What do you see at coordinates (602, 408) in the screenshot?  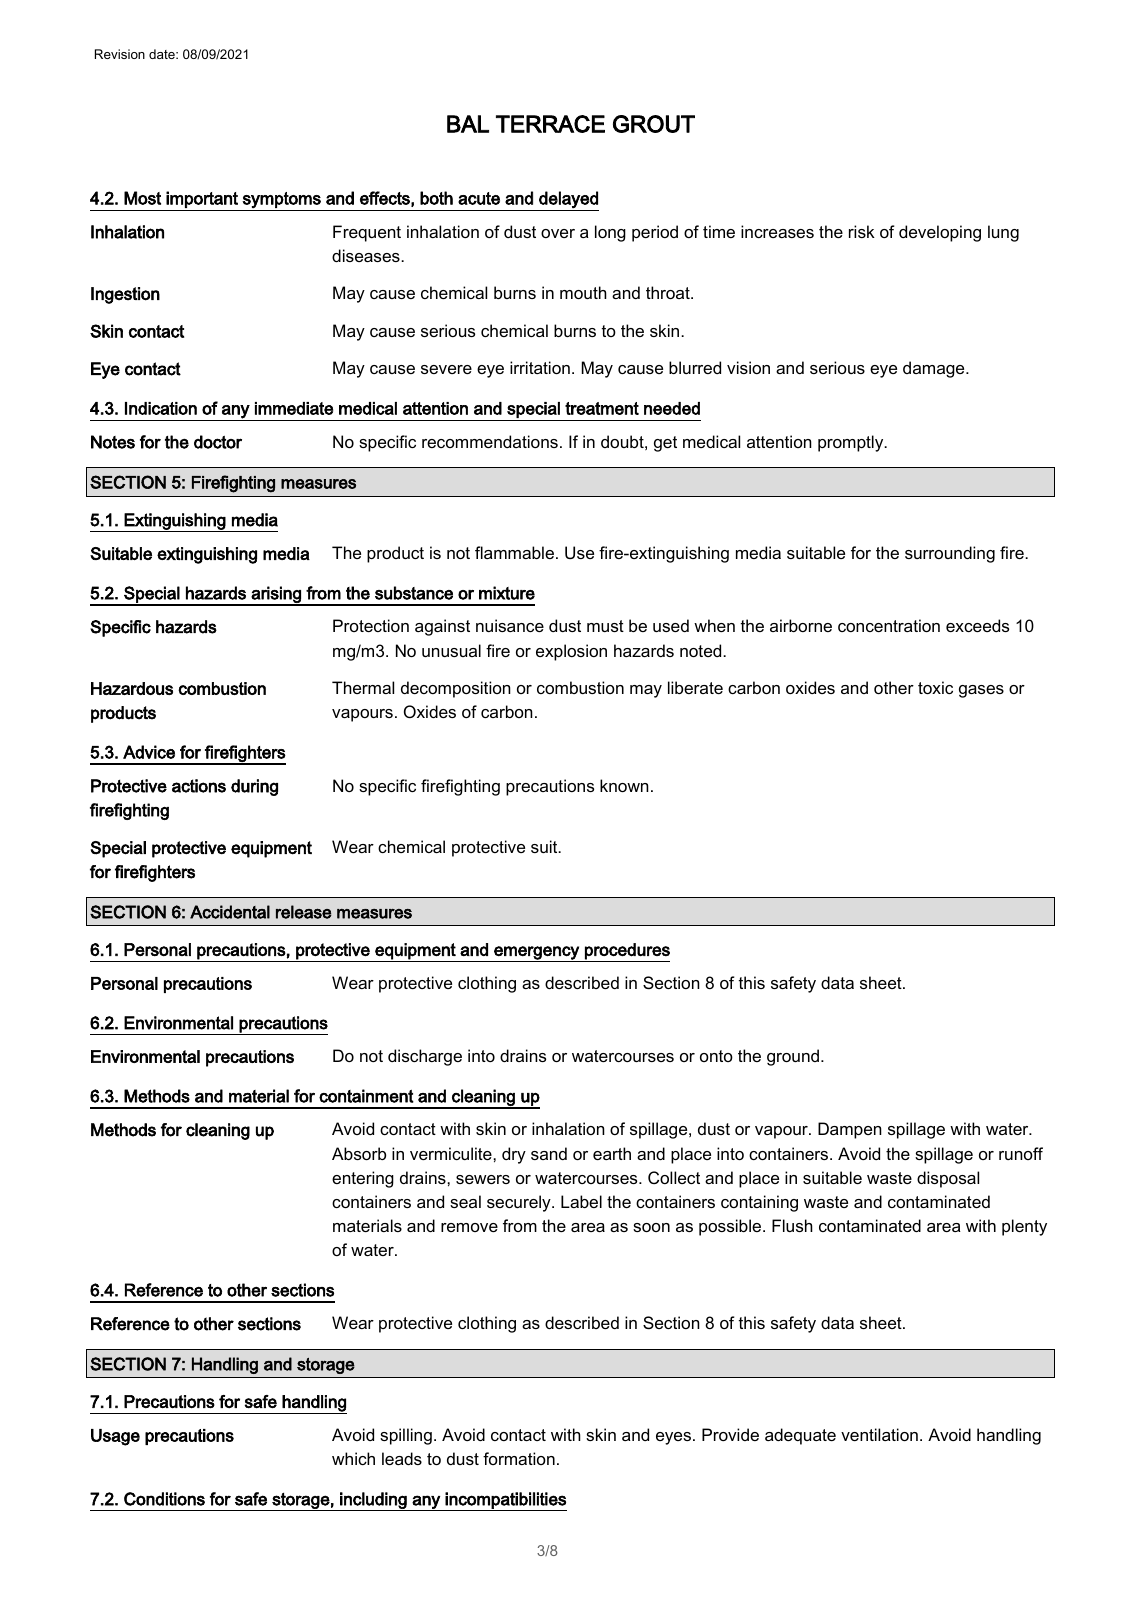 I see `treatment` at bounding box center [602, 408].
